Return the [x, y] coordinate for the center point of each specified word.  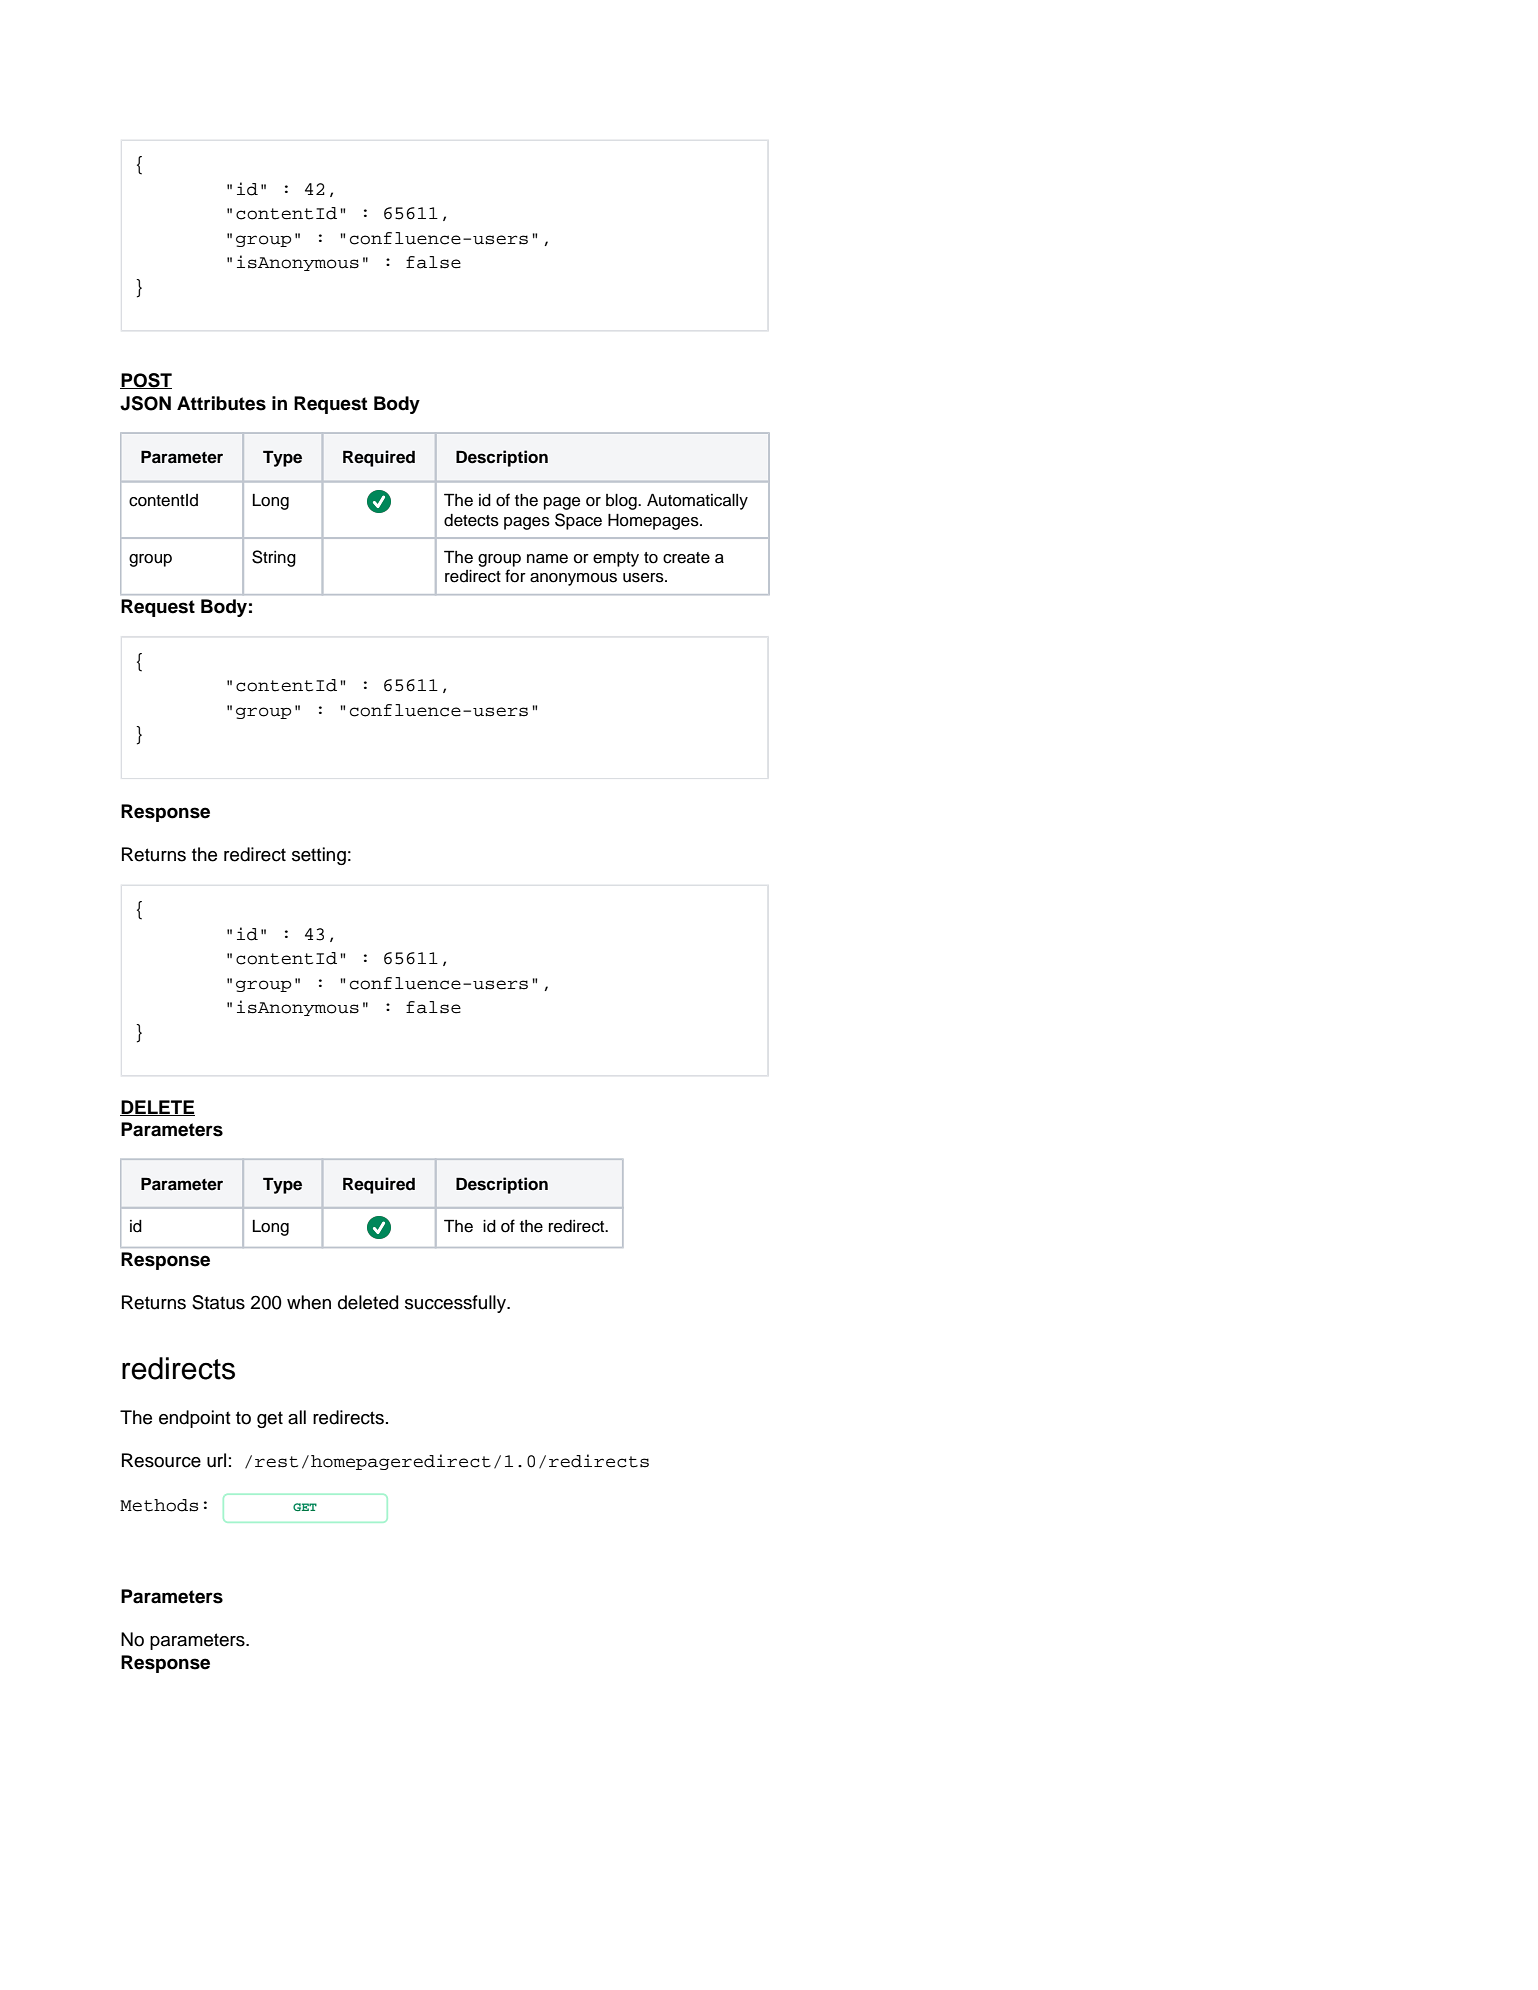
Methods [159, 1505]
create [686, 558]
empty [616, 559]
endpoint [195, 1419]
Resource [161, 1460]
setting [319, 856]
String [274, 558]
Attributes [221, 403]
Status [218, 1302]
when [309, 1302]
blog [622, 502]
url [216, 1460]
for [515, 576]
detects [471, 520]
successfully [456, 1304]
